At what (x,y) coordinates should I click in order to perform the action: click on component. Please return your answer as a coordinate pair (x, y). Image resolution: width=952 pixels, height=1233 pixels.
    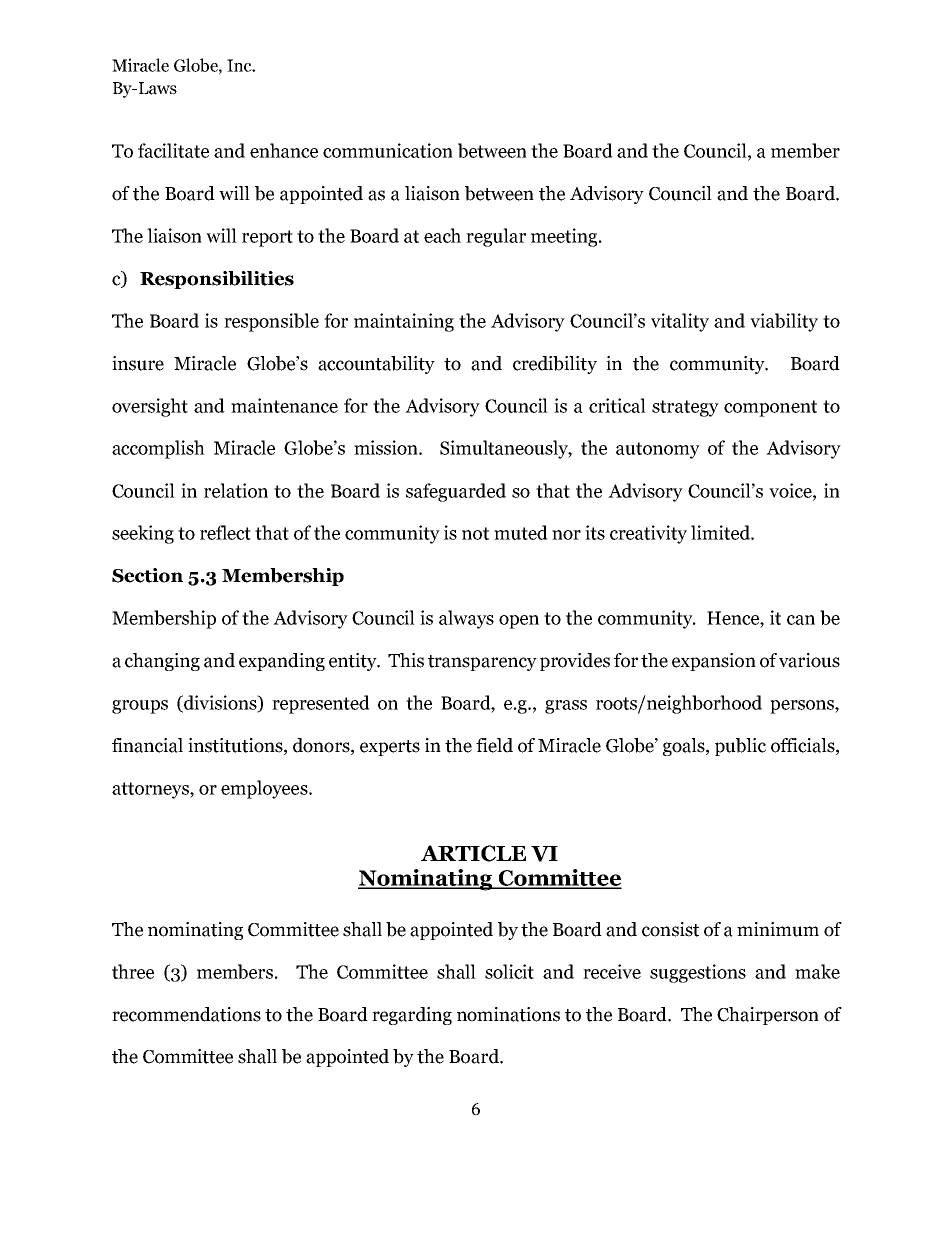
    Looking at the image, I should click on (770, 408).
